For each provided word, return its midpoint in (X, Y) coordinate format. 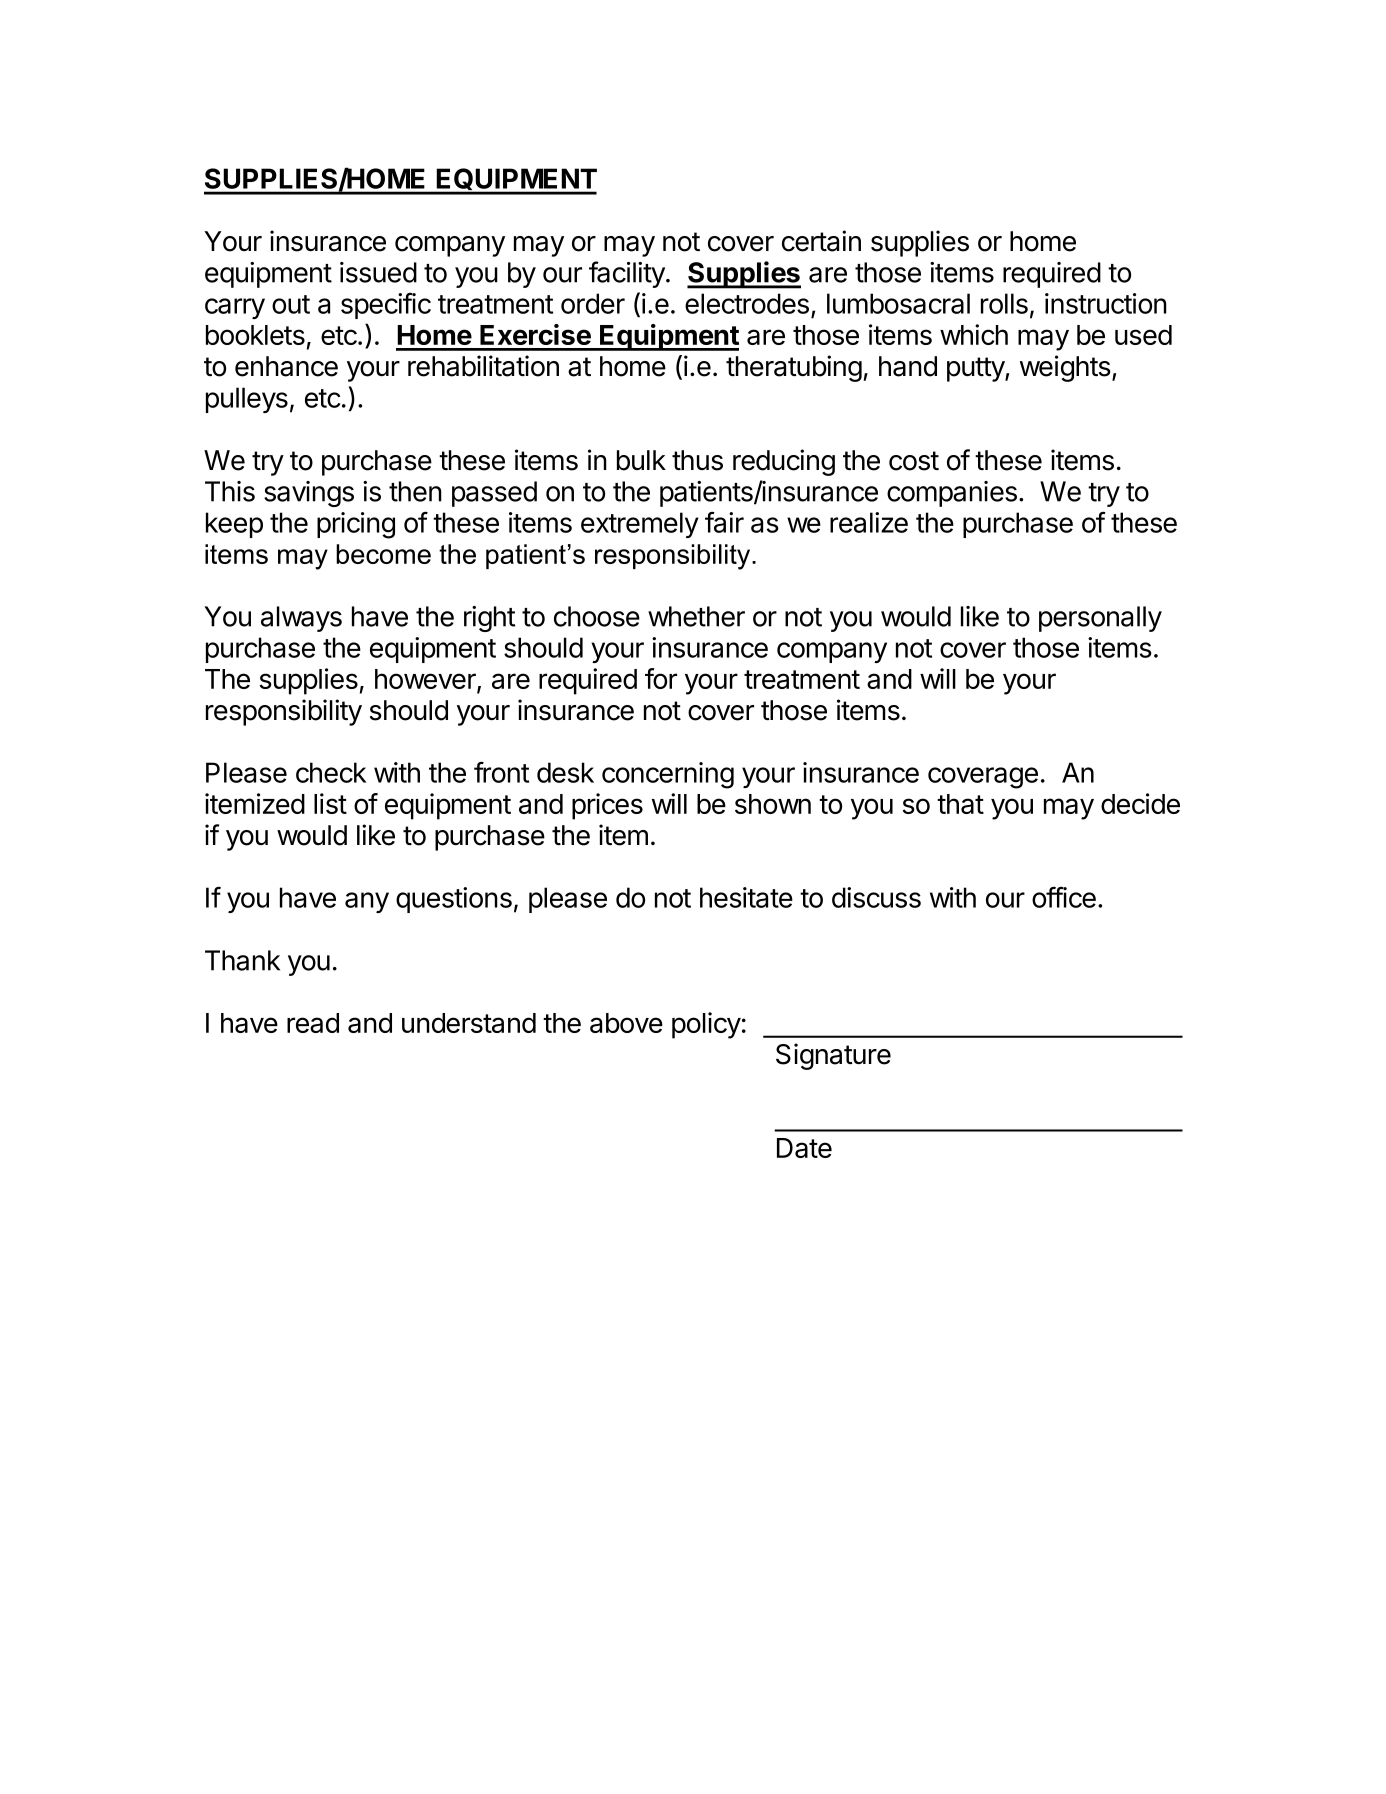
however (426, 680)
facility (628, 274)
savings (309, 494)
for (661, 678)
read (313, 1023)
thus (697, 460)
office (1064, 897)
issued (378, 272)
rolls (1004, 303)
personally (1100, 619)
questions (454, 900)
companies (952, 494)
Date (804, 1148)
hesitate (746, 897)
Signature (833, 1056)
